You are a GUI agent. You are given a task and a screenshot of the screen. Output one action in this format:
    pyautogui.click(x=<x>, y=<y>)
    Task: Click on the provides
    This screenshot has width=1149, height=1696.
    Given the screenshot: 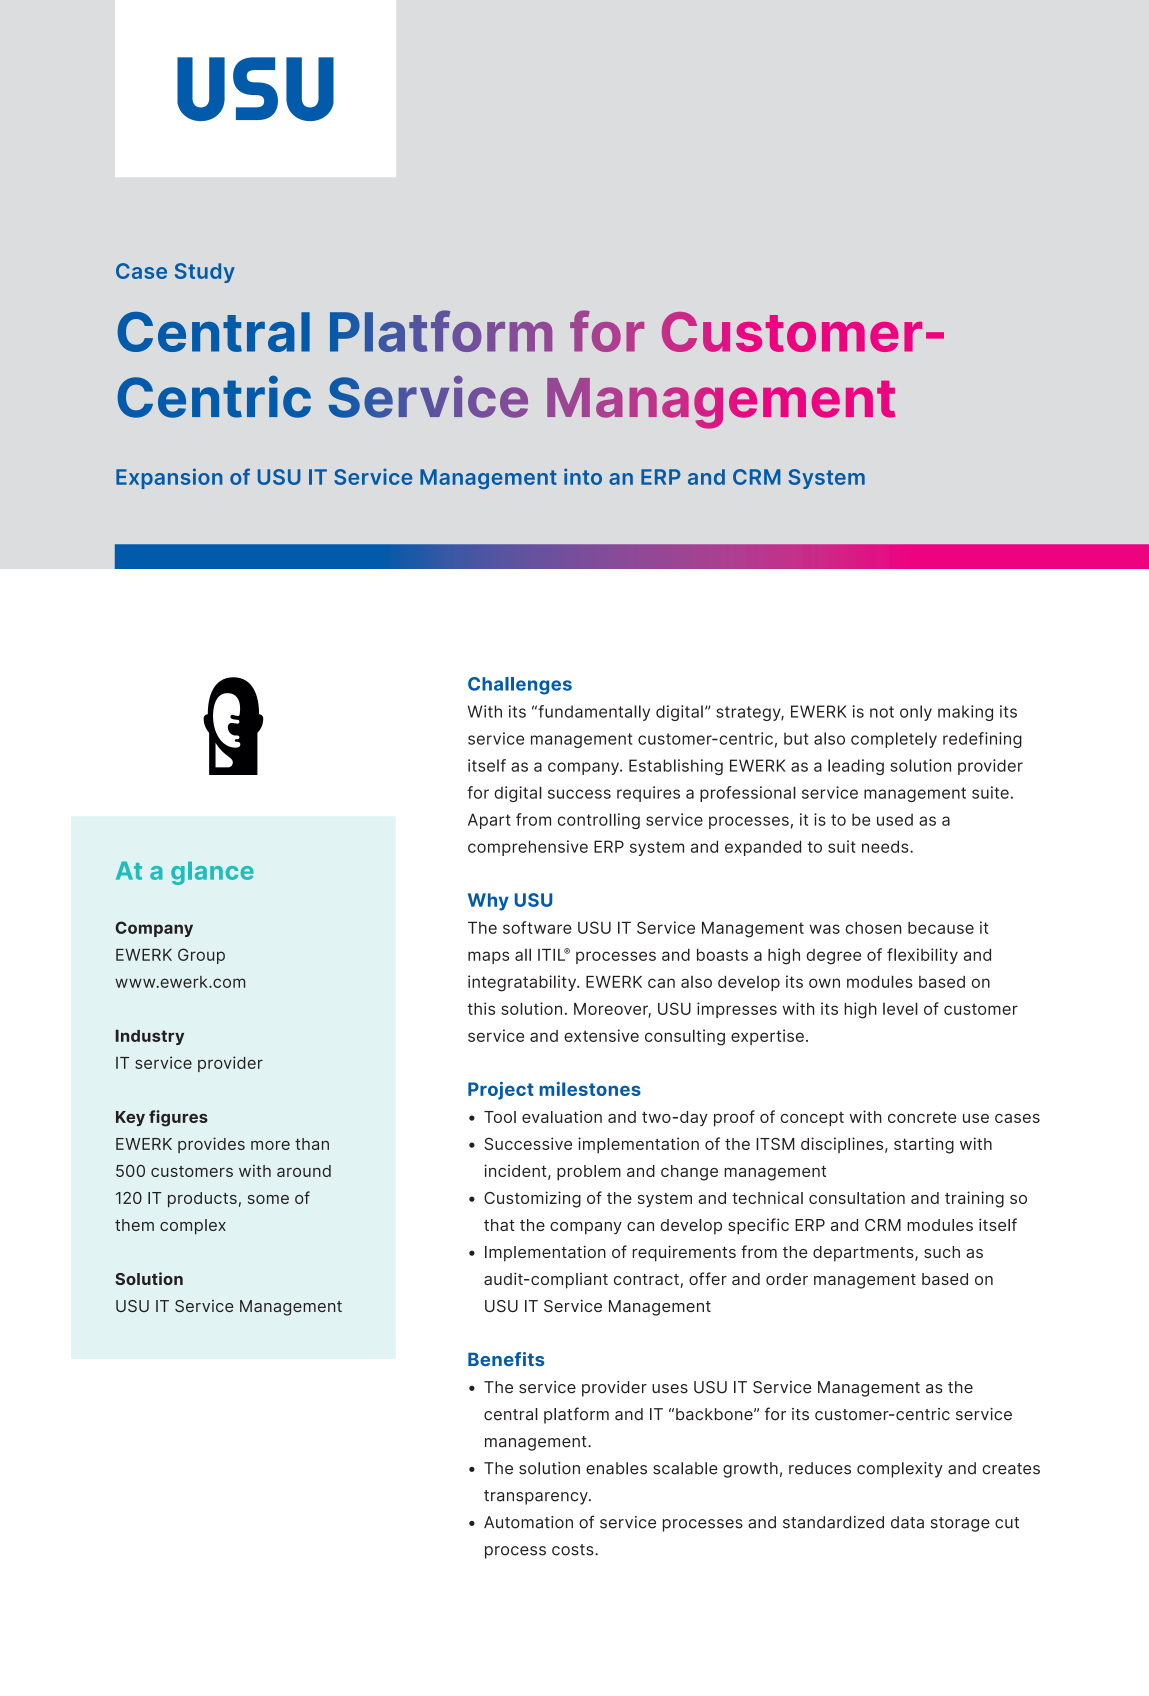 What is the action you would take?
    pyautogui.click(x=211, y=1145)
